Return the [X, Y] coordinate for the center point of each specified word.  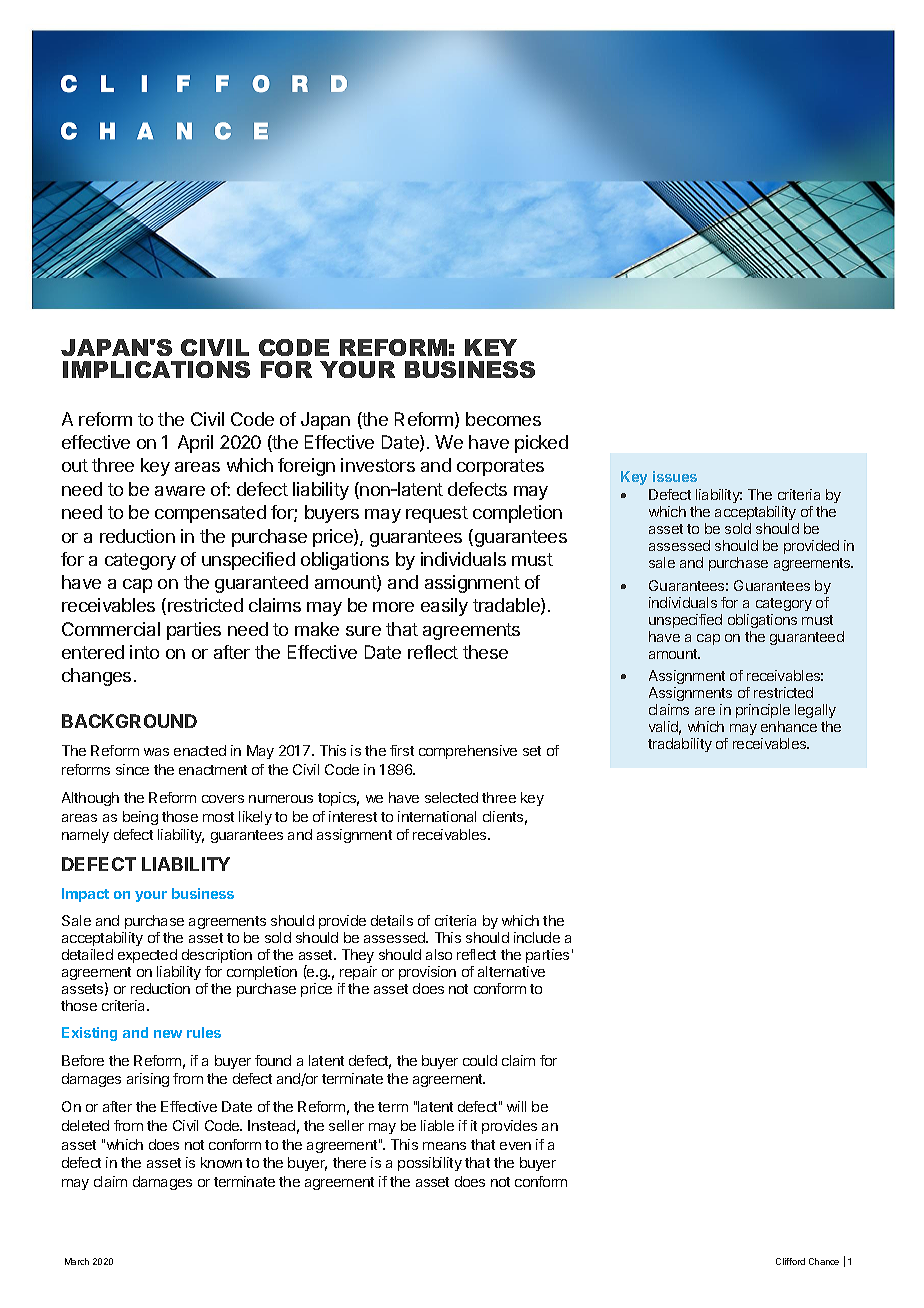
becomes [503, 419]
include [537, 937]
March [77, 1261]
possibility [430, 1164]
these [485, 652]
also [439, 954]
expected [147, 956]
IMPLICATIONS [156, 369]
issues [675, 476]
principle [763, 711]
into [144, 652]
